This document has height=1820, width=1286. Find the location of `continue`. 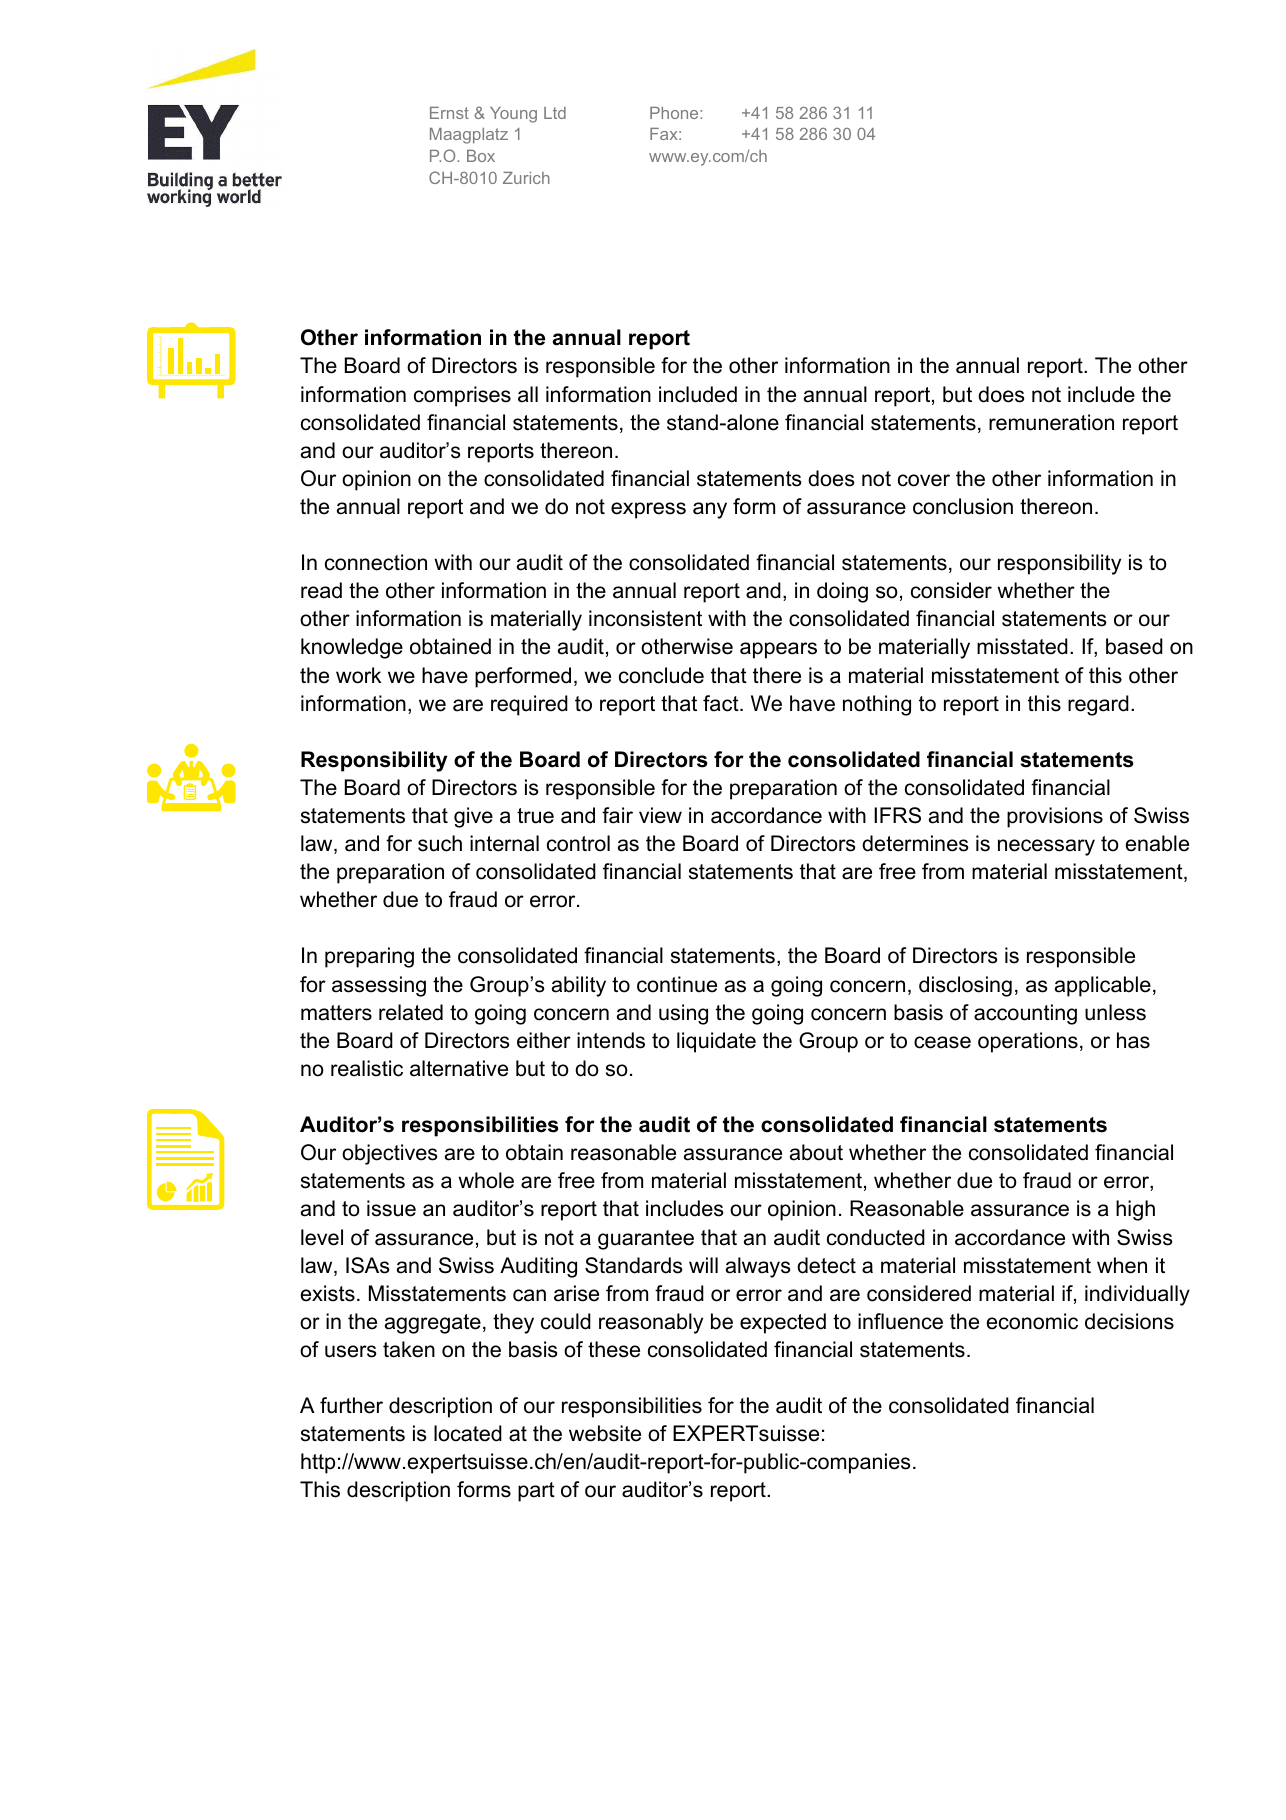

continue is located at coordinates (677, 984).
